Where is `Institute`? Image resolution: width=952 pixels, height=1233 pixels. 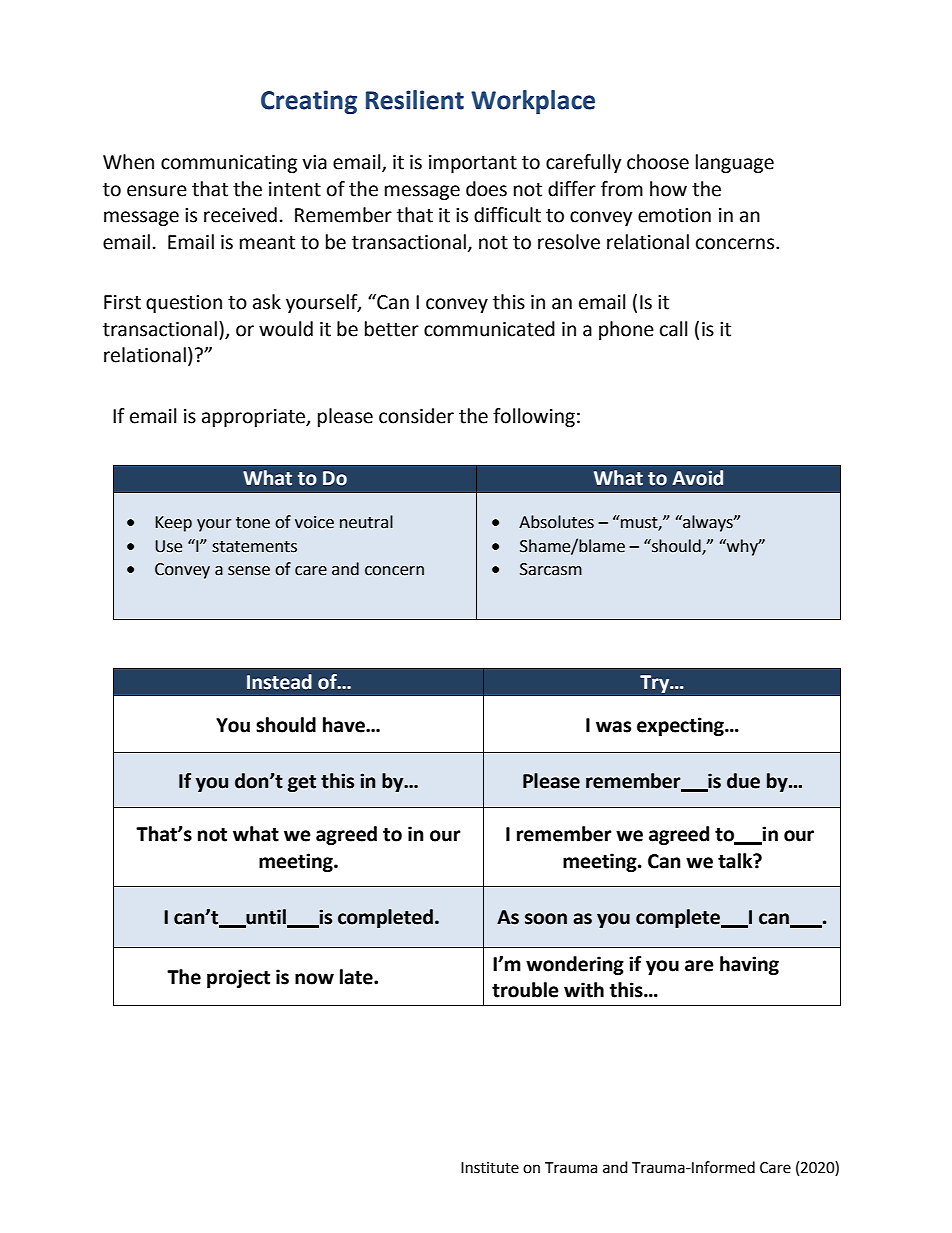 Institute is located at coordinates (490, 1168).
